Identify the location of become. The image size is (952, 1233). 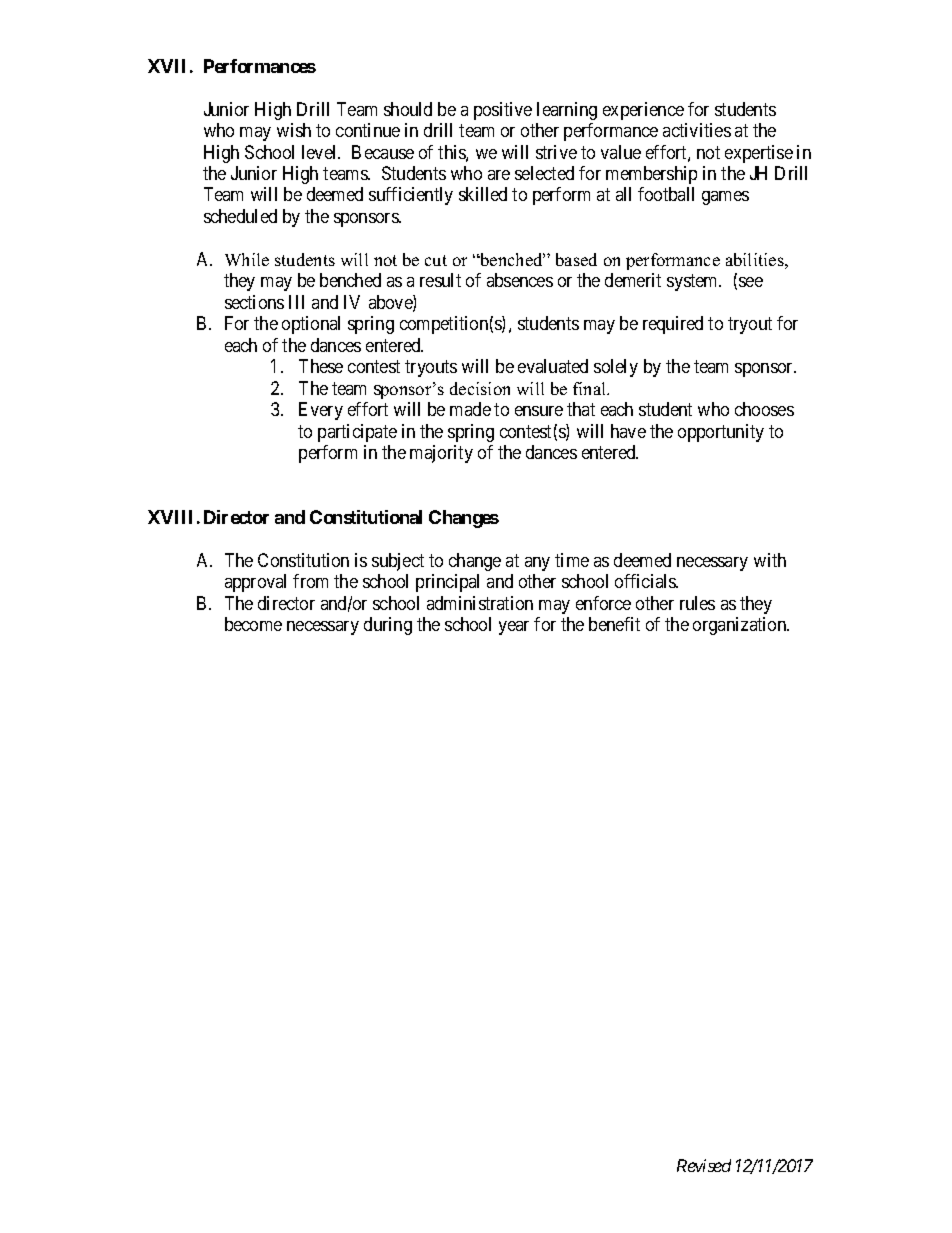
(253, 624).
